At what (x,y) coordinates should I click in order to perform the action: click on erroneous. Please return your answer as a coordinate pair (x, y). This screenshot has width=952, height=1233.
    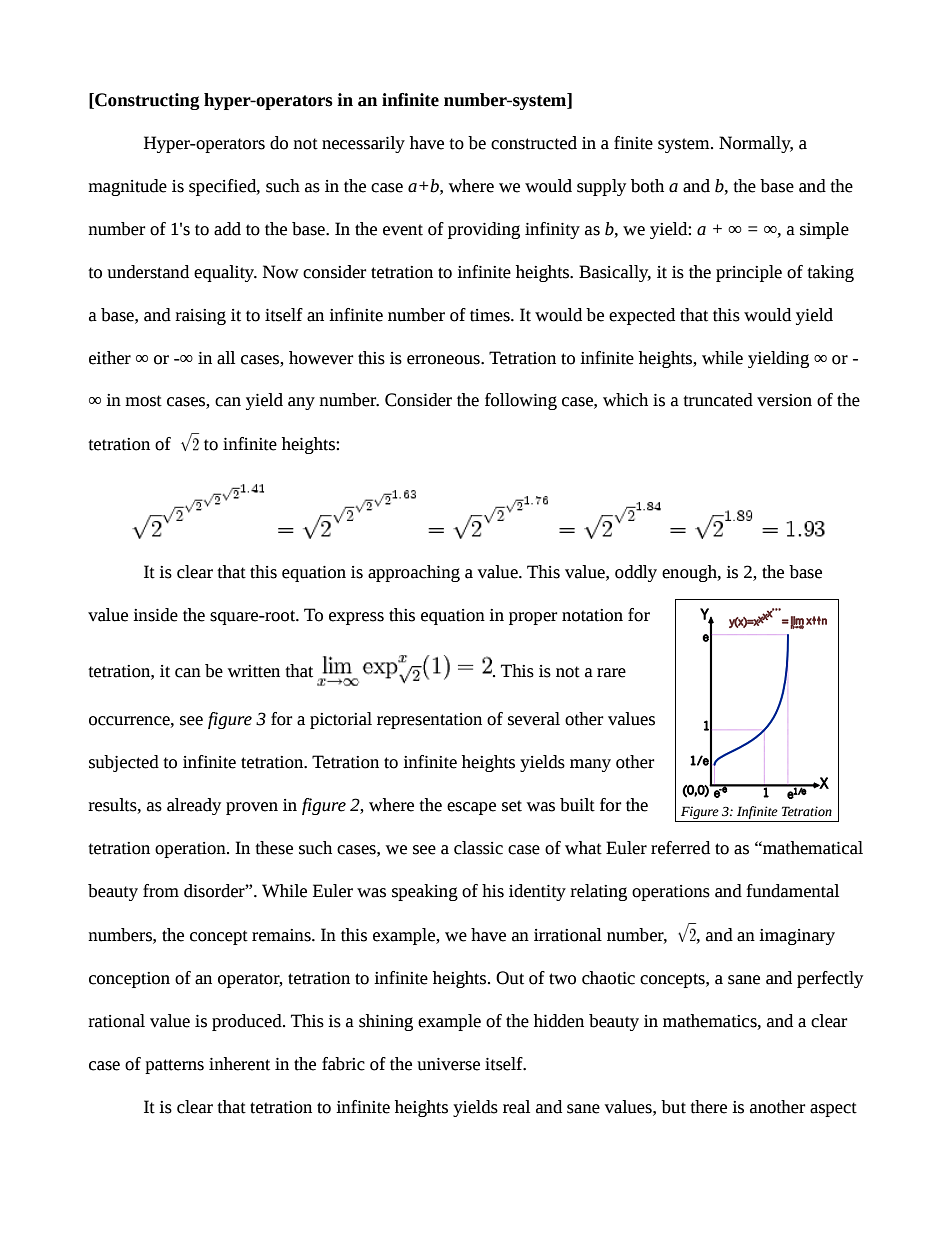
    Looking at the image, I should click on (444, 360).
